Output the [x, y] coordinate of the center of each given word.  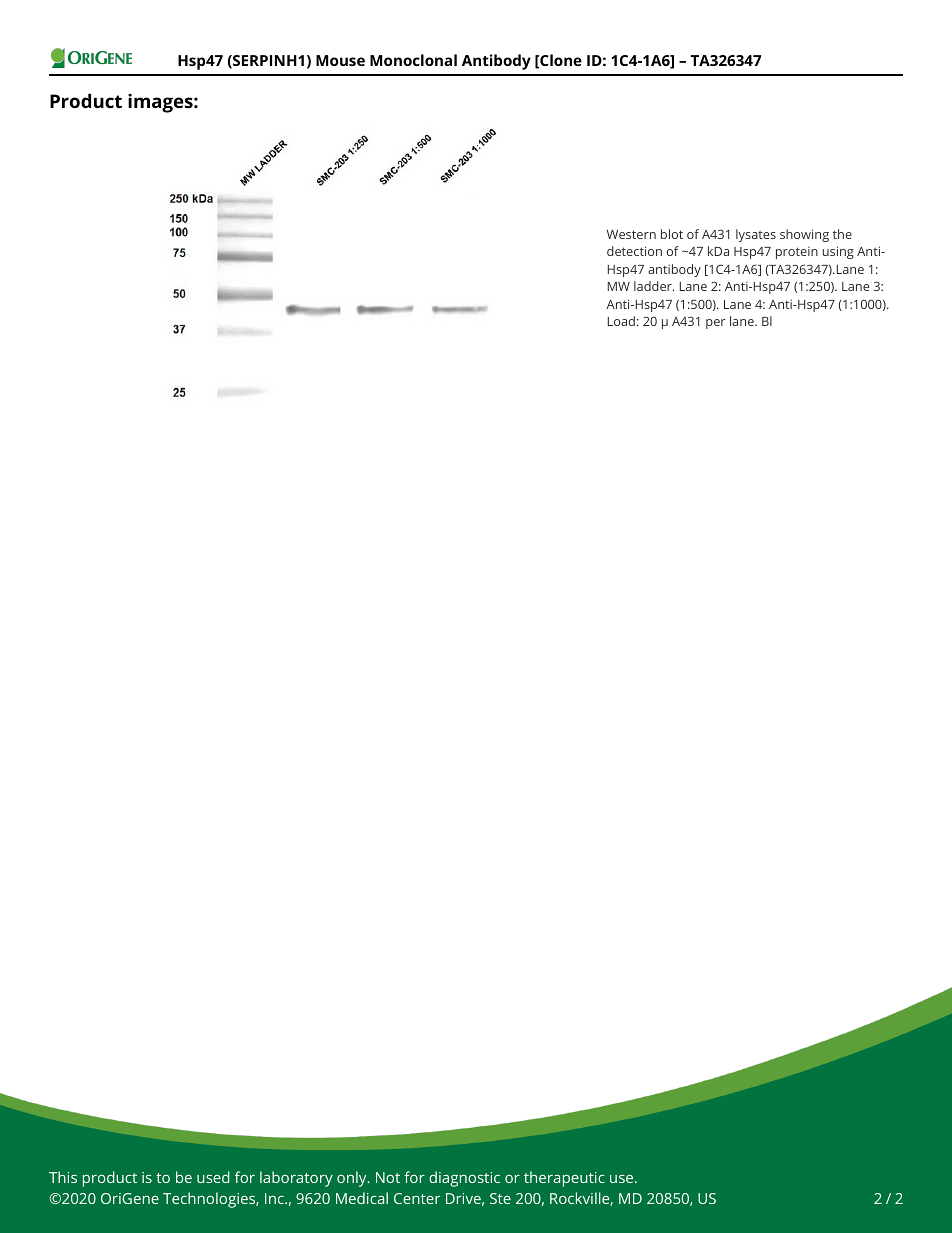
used [213, 1177]
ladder [654, 286]
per [715, 324]
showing [804, 235]
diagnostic [464, 1179]
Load [621, 321]
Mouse [340, 60]
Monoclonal [413, 60]
